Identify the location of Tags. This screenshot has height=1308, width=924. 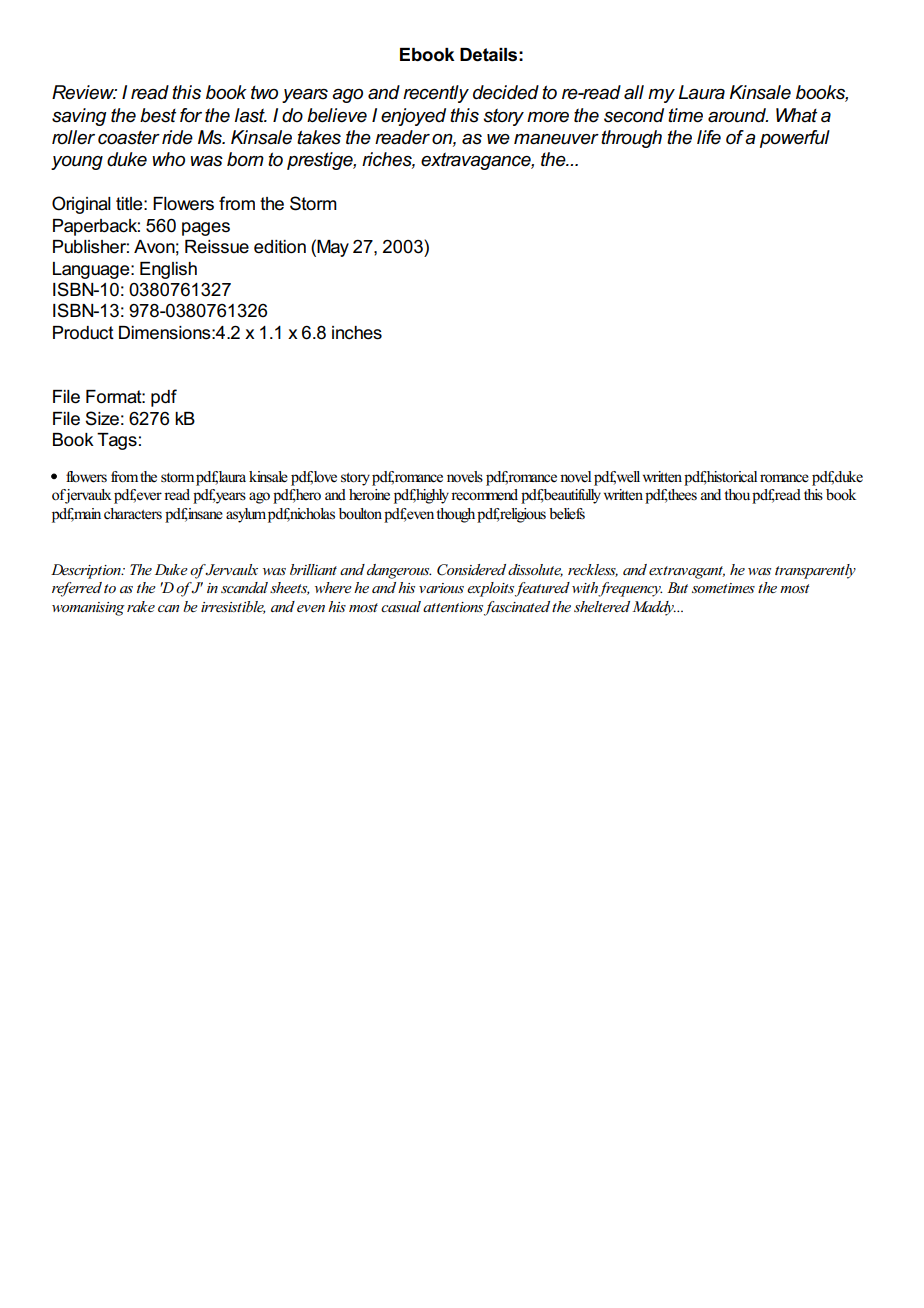
(117, 441).
